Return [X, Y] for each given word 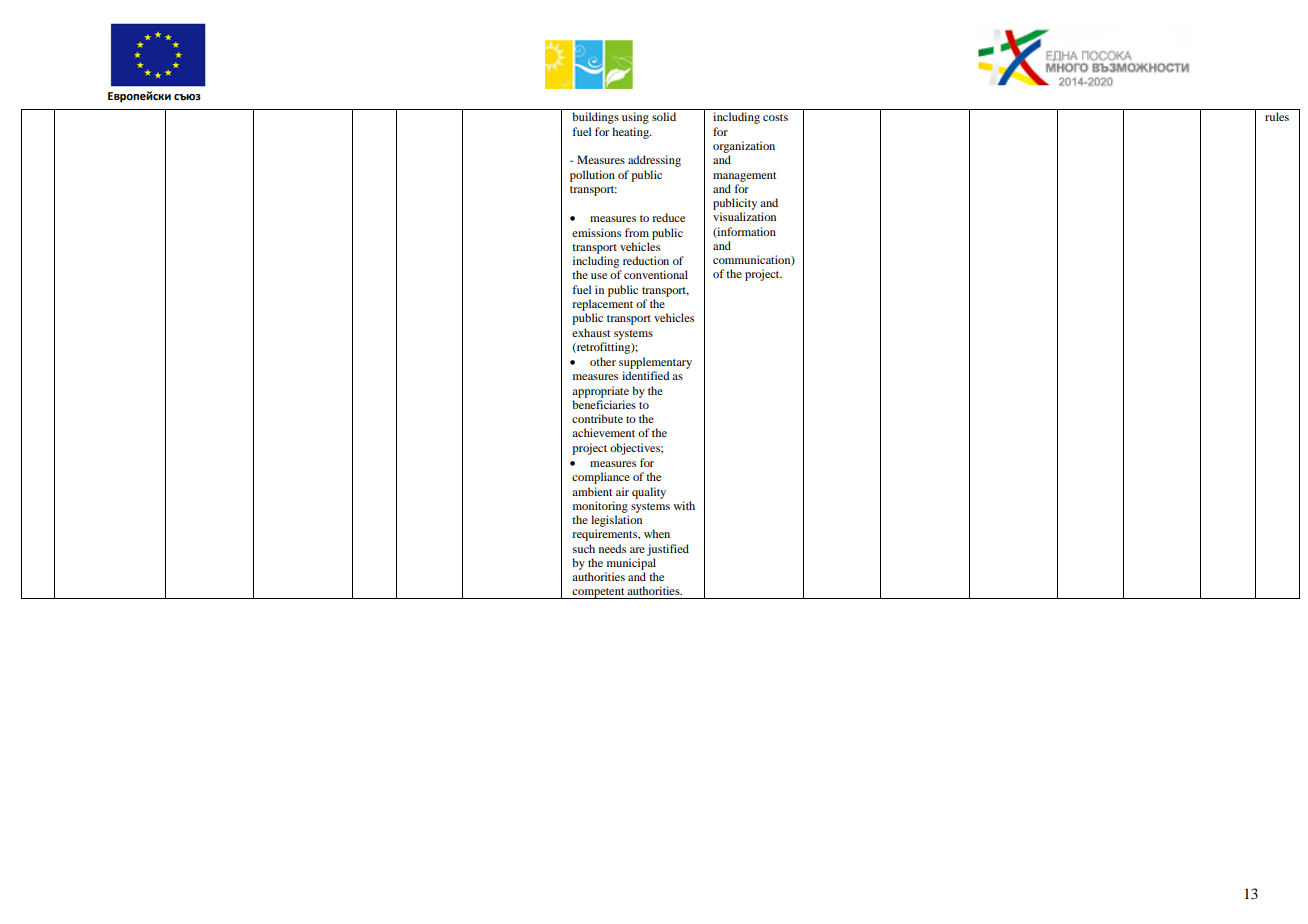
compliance [601, 478]
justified [668, 550]
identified [645, 375]
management [744, 177]
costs [775, 117]
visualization [744, 216]
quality [649, 493]
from [637, 232]
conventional [656, 274]
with [684, 505]
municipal [631, 564]
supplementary [655, 363]
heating [632, 133]
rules [1277, 116]
